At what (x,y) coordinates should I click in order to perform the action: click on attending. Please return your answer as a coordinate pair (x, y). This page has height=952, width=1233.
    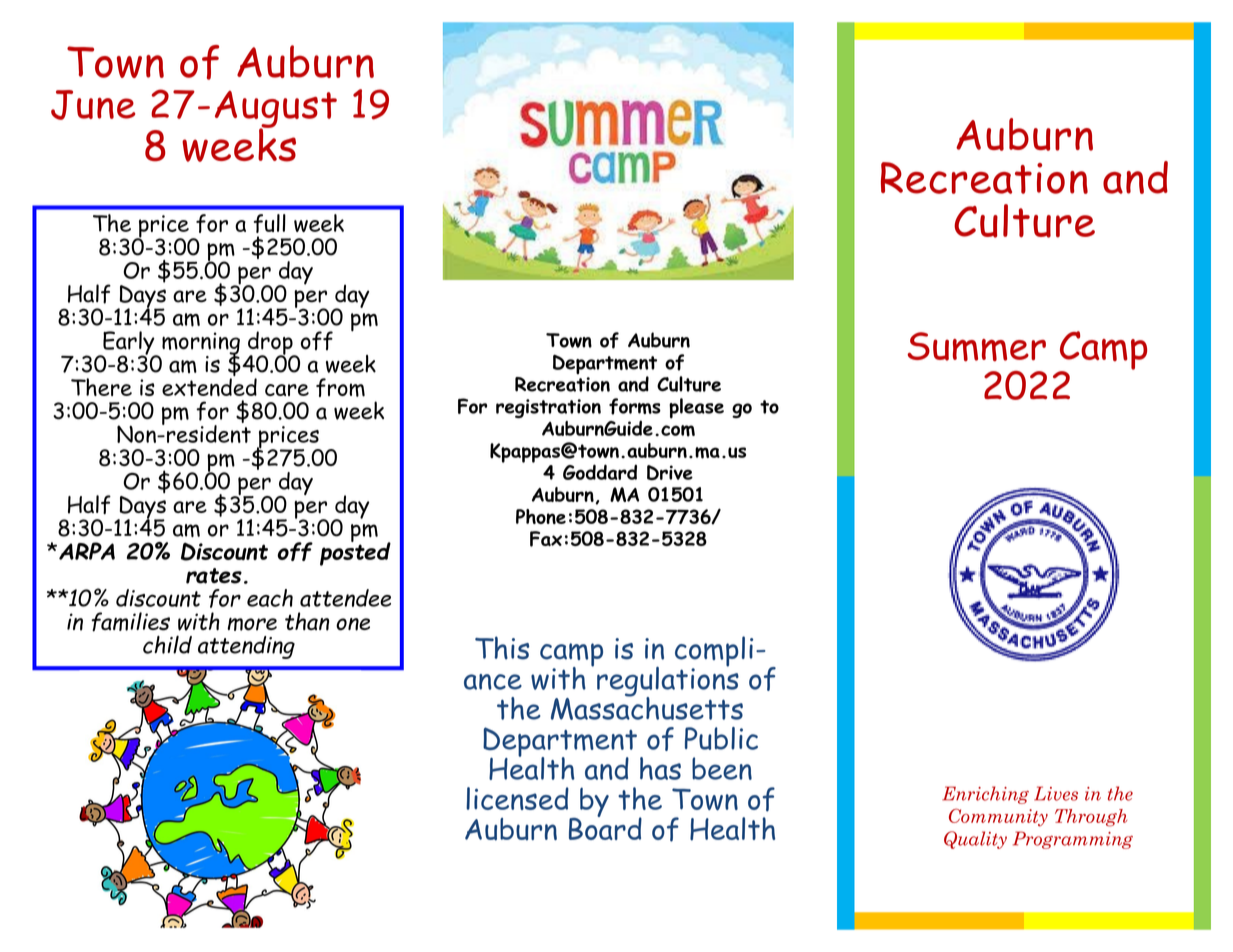
    Looking at the image, I should click on (246, 647).
